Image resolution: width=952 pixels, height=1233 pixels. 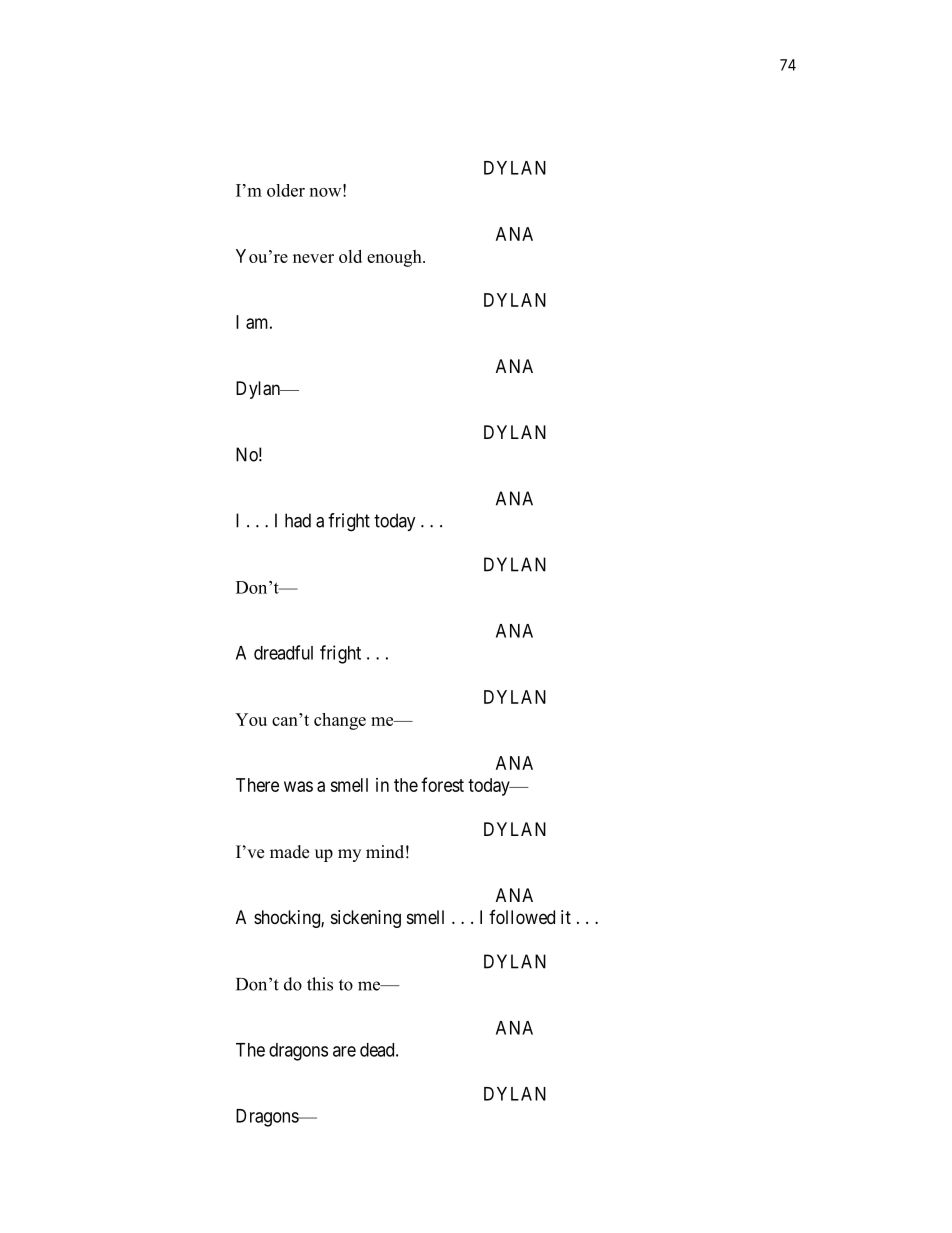 What do you see at coordinates (344, 1051) in the image?
I see `are` at bounding box center [344, 1051].
